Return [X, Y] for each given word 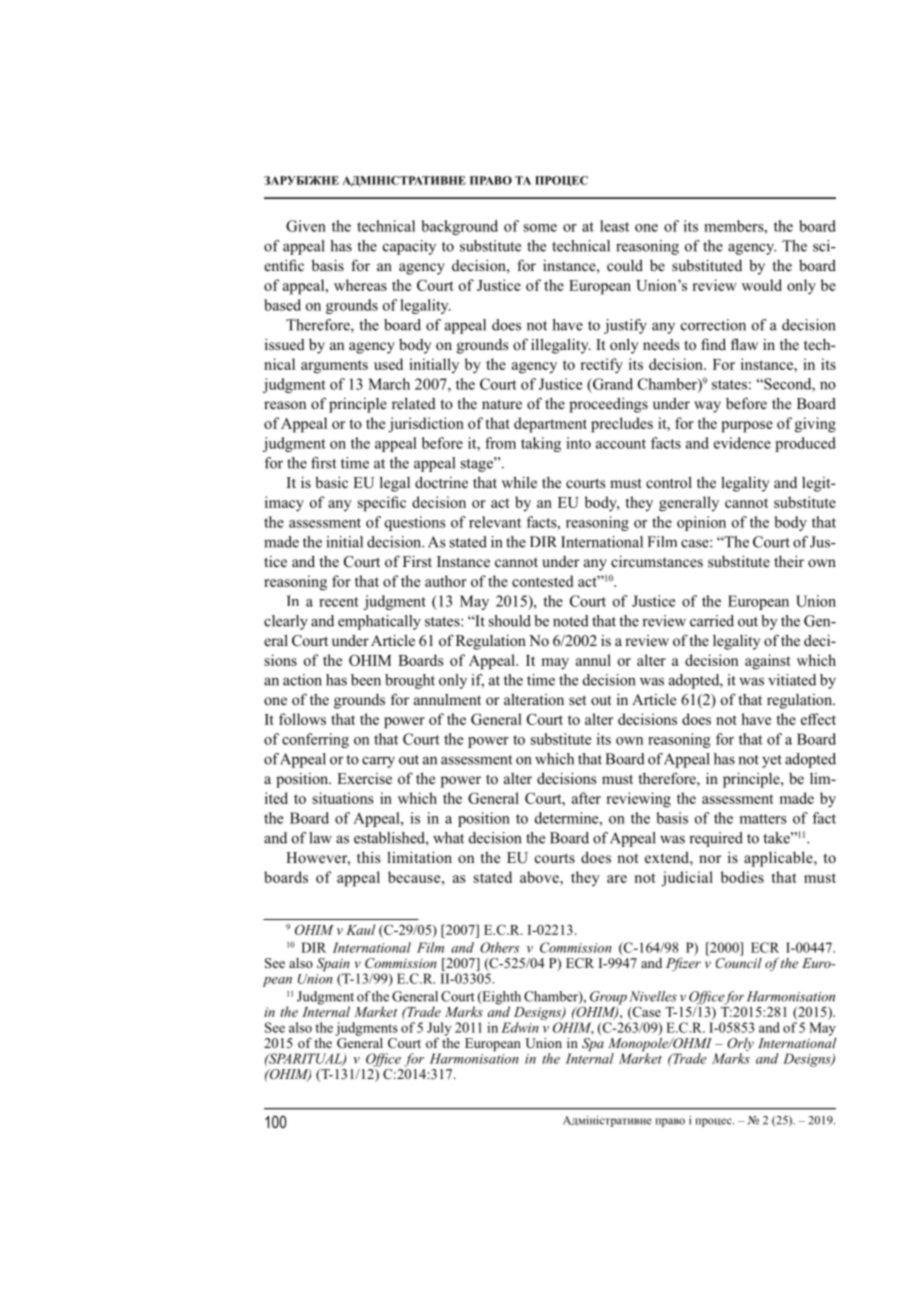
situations [343, 798]
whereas [360, 285]
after [586, 798]
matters [763, 819]
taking [541, 444]
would [762, 285]
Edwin [520, 1027]
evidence [742, 443]
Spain [333, 966]
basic [331, 482]
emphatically [379, 622]
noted [571, 621]
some [540, 228]
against [768, 662]
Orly [739, 1046]
